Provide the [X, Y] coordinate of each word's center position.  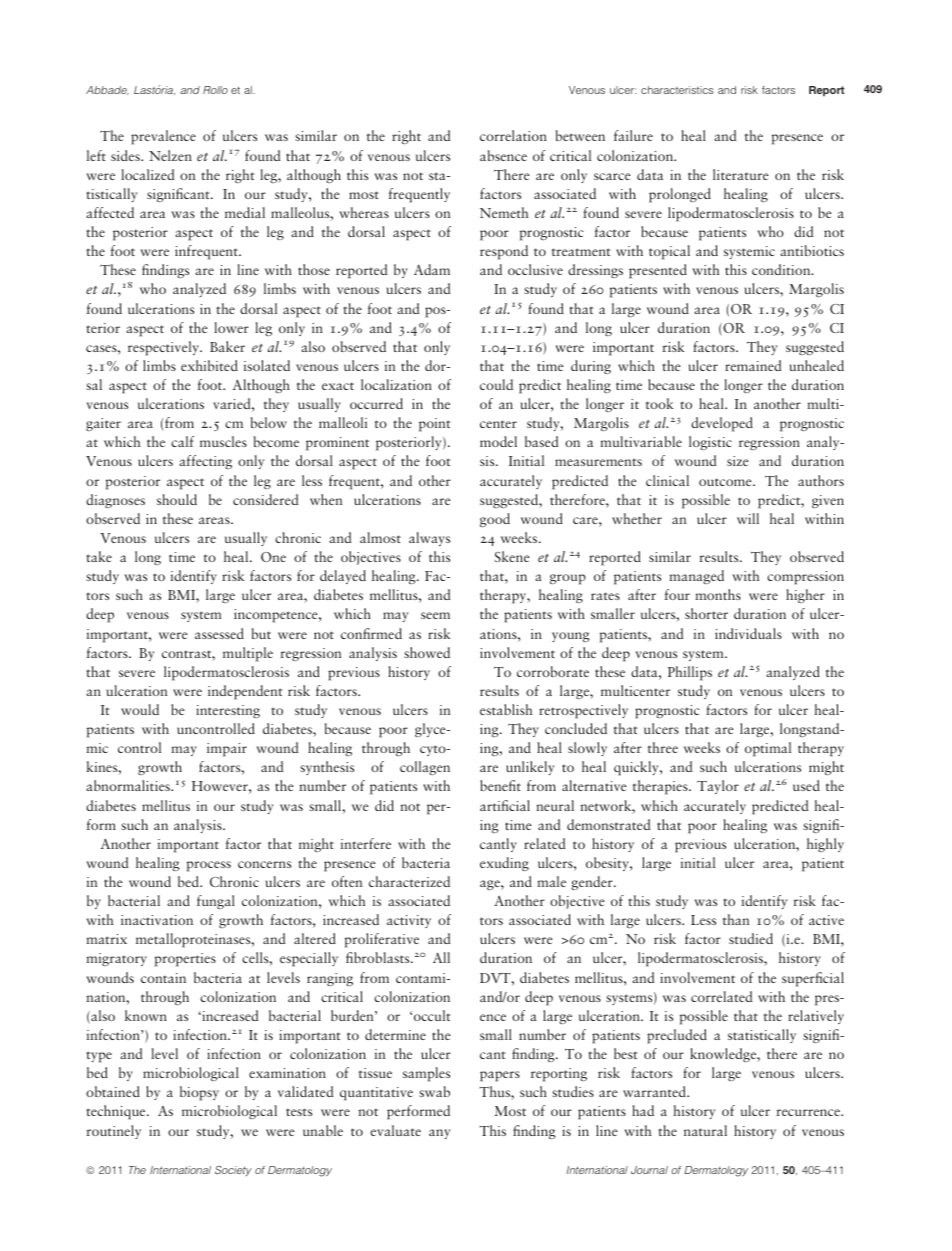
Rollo [215, 90]
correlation [513, 135]
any [440, 1134]
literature [741, 174]
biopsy [199, 1093]
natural [705, 1130]
